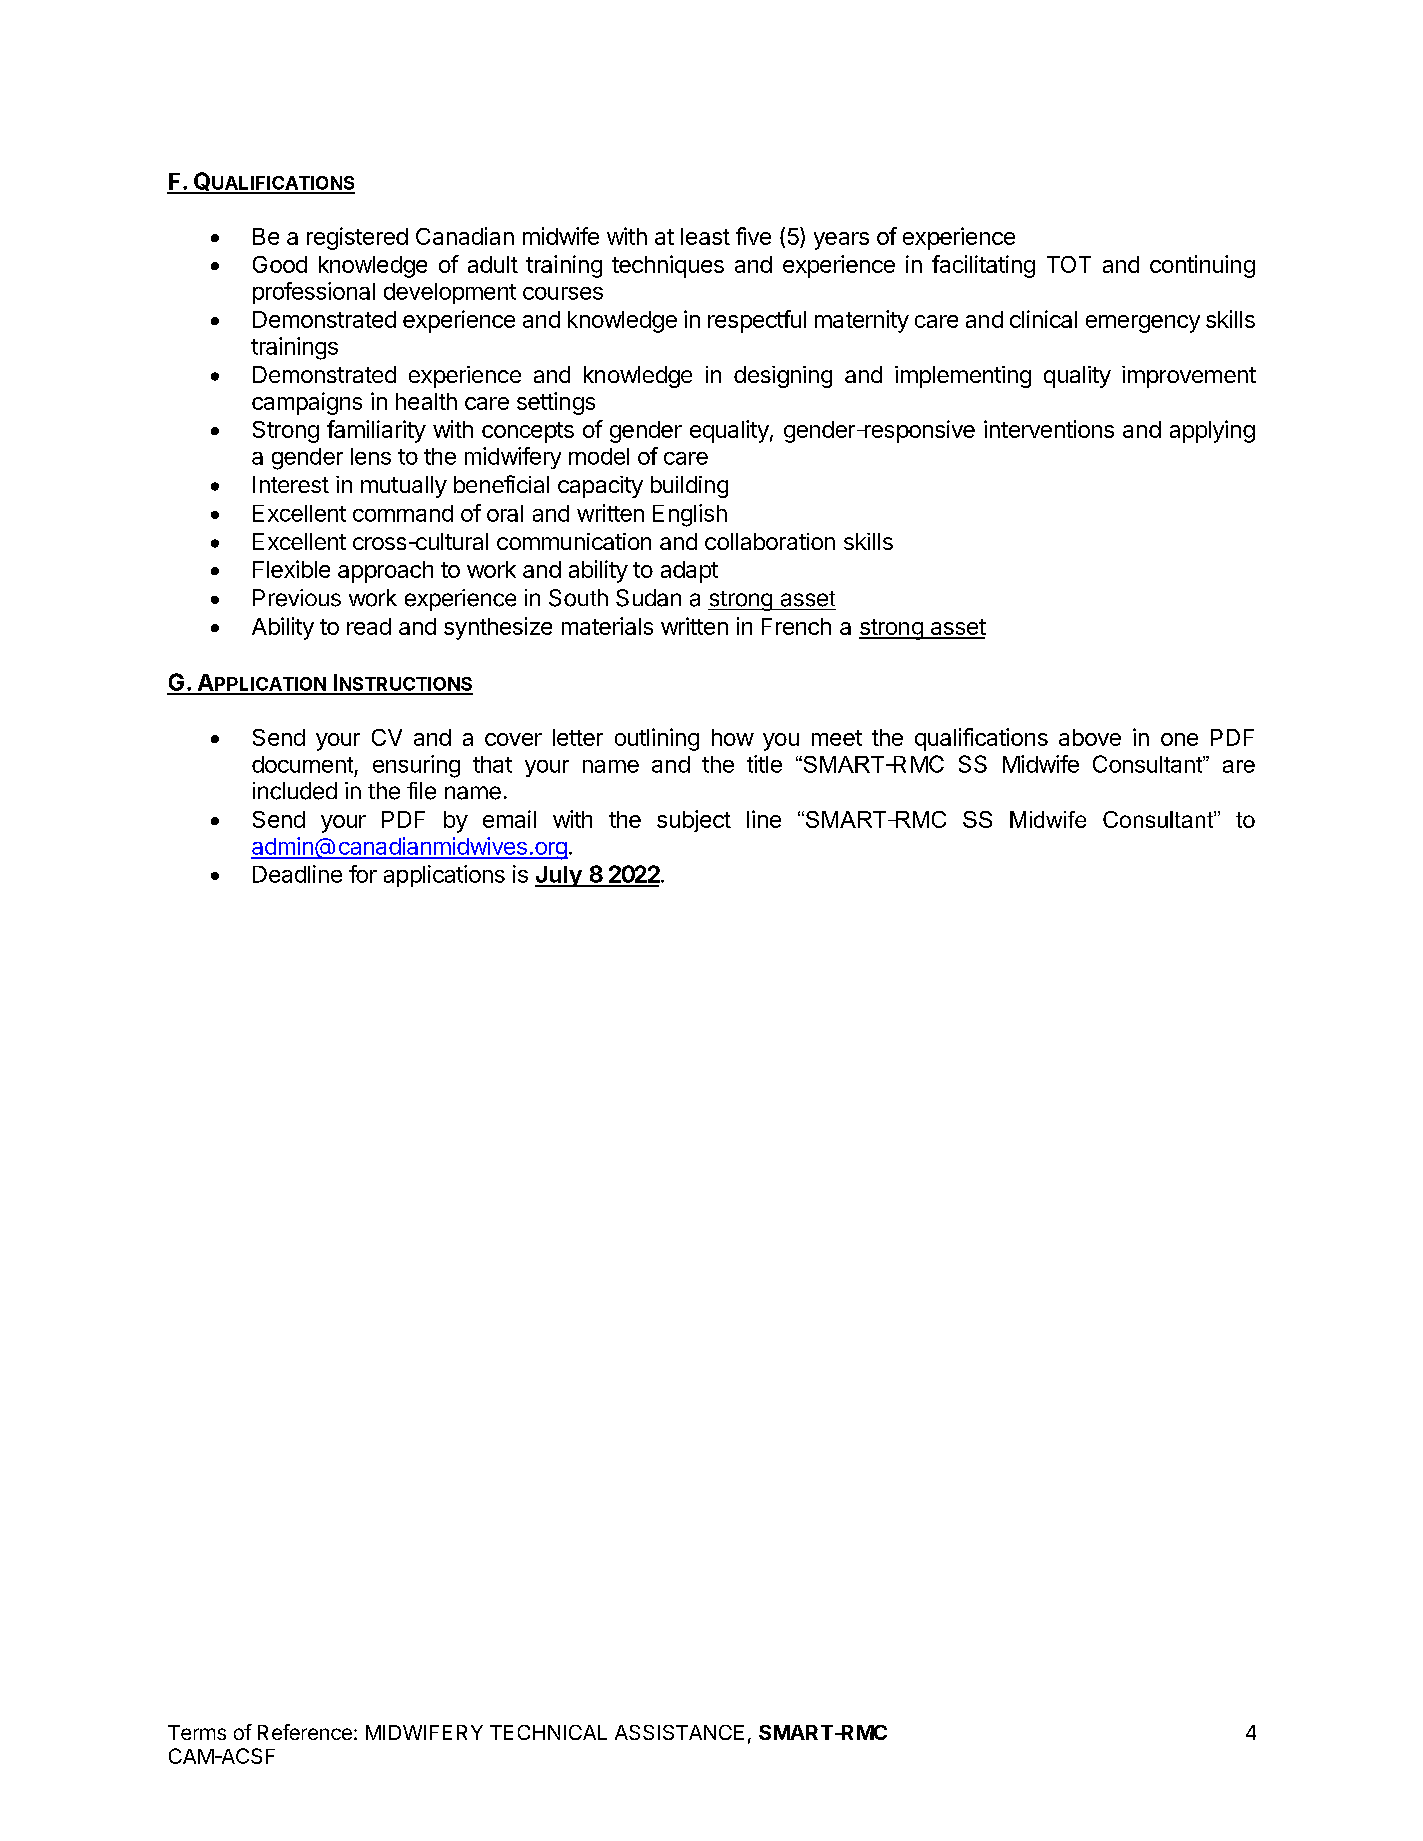 The height and width of the document is (1841, 1423). I want to click on techniques, so click(668, 266).
